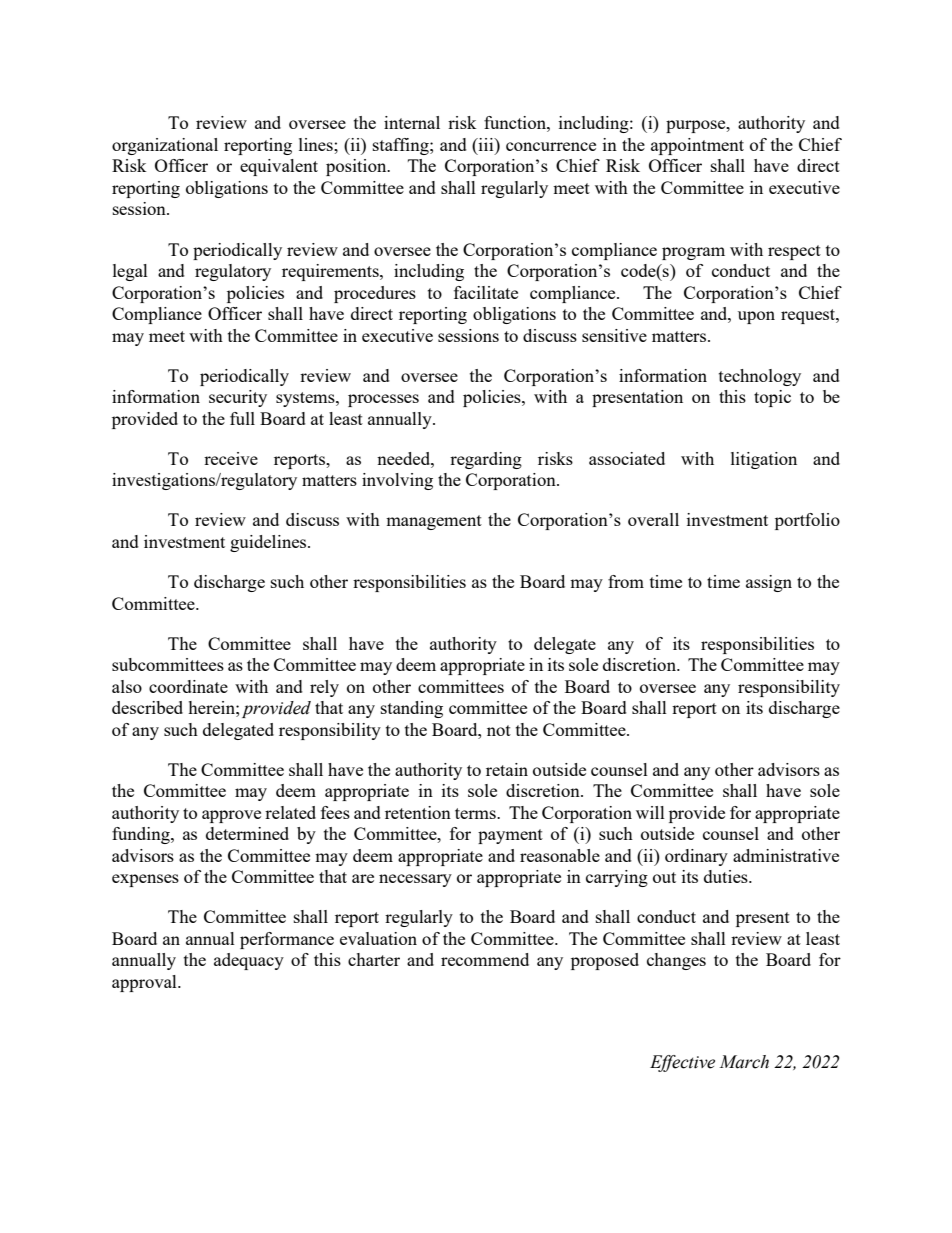  I want to click on described, so click(147, 707).
